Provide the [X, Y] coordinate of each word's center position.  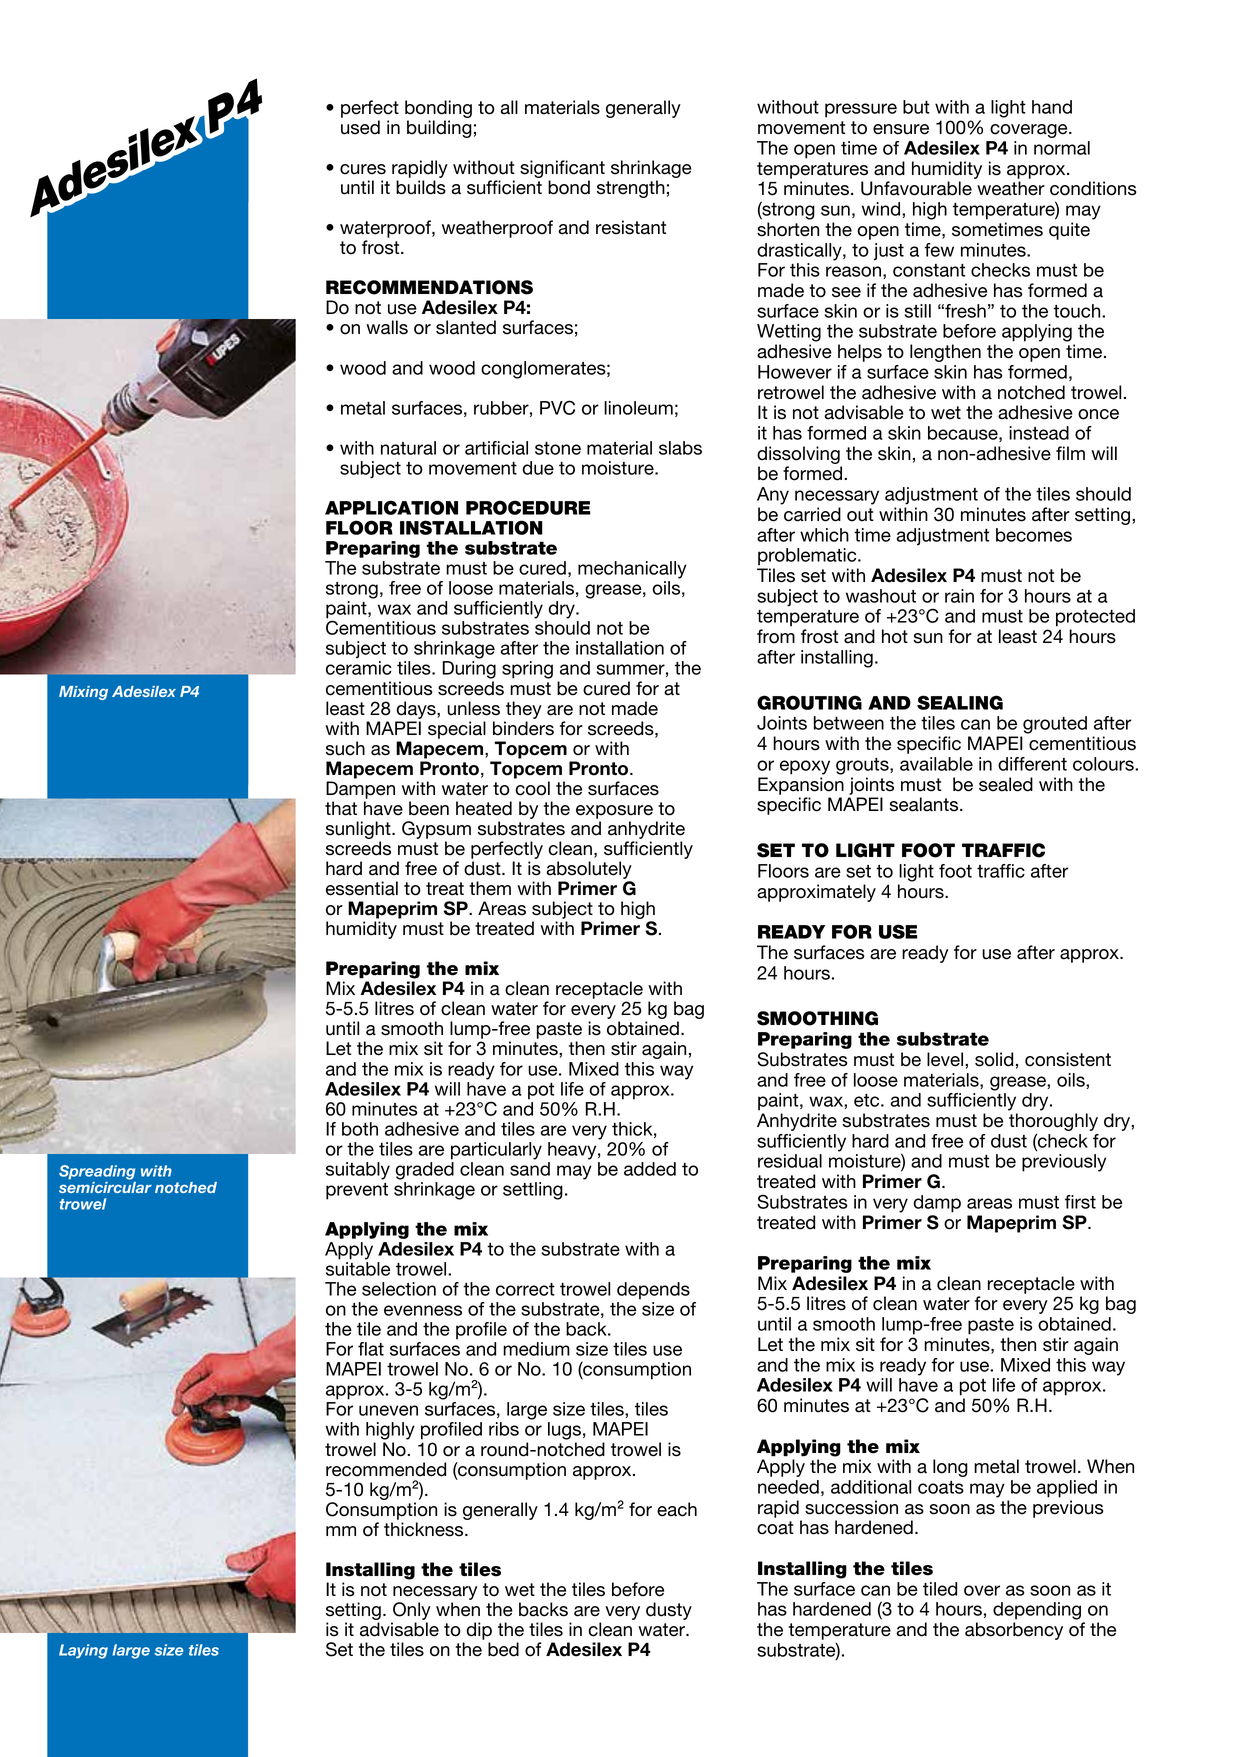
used [360, 127]
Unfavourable [916, 188]
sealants [925, 804]
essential [362, 888]
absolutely [589, 871]
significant [562, 170]
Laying [83, 1651]
